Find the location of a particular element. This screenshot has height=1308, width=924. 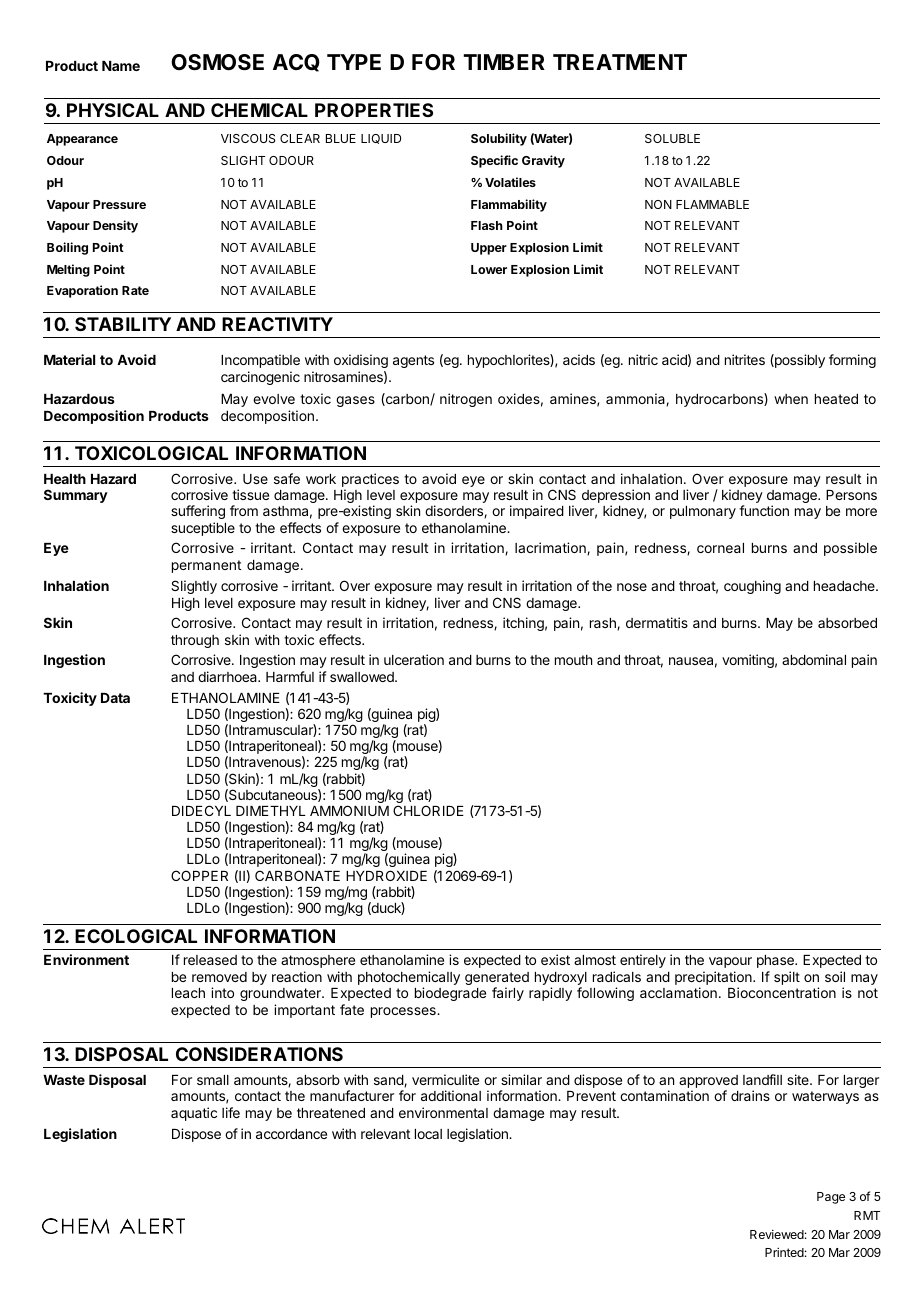

ECOLOGICAL is located at coordinates (136, 936).
